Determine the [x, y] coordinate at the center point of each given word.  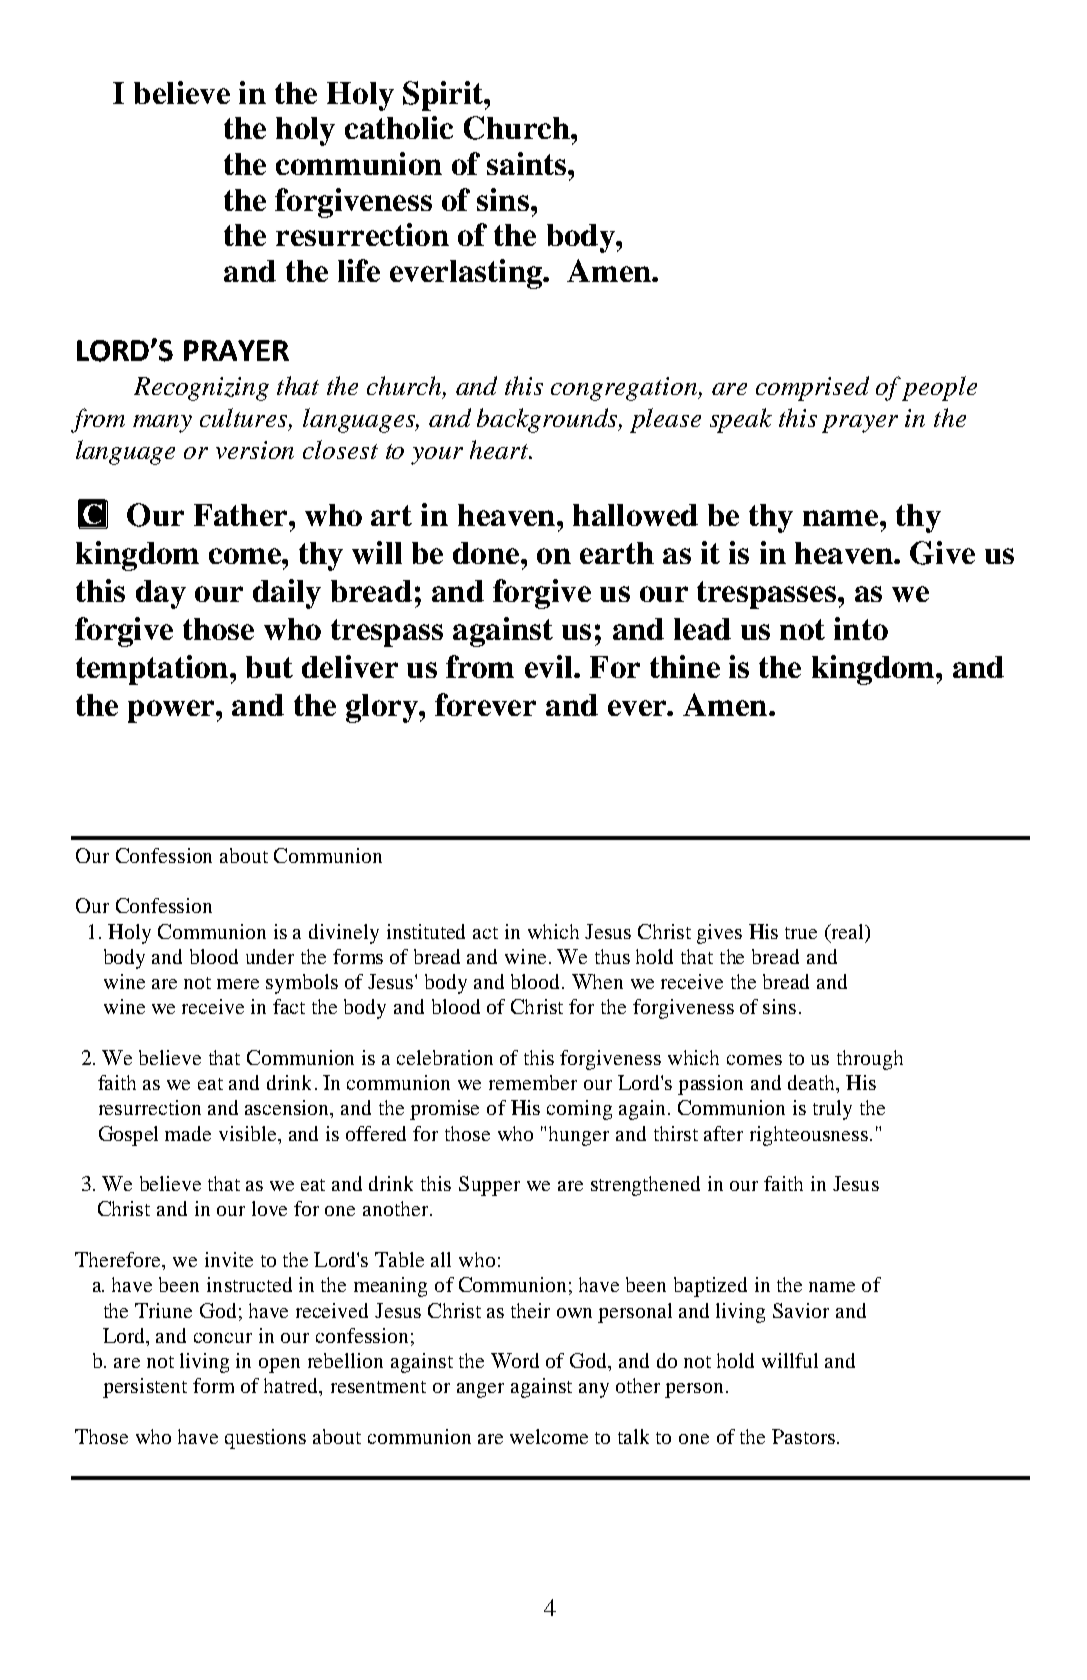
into [861, 628]
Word [515, 1360]
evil [550, 666]
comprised [812, 388]
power [172, 711]
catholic [399, 127]
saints [526, 163]
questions [265, 1439]
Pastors [803, 1436]
